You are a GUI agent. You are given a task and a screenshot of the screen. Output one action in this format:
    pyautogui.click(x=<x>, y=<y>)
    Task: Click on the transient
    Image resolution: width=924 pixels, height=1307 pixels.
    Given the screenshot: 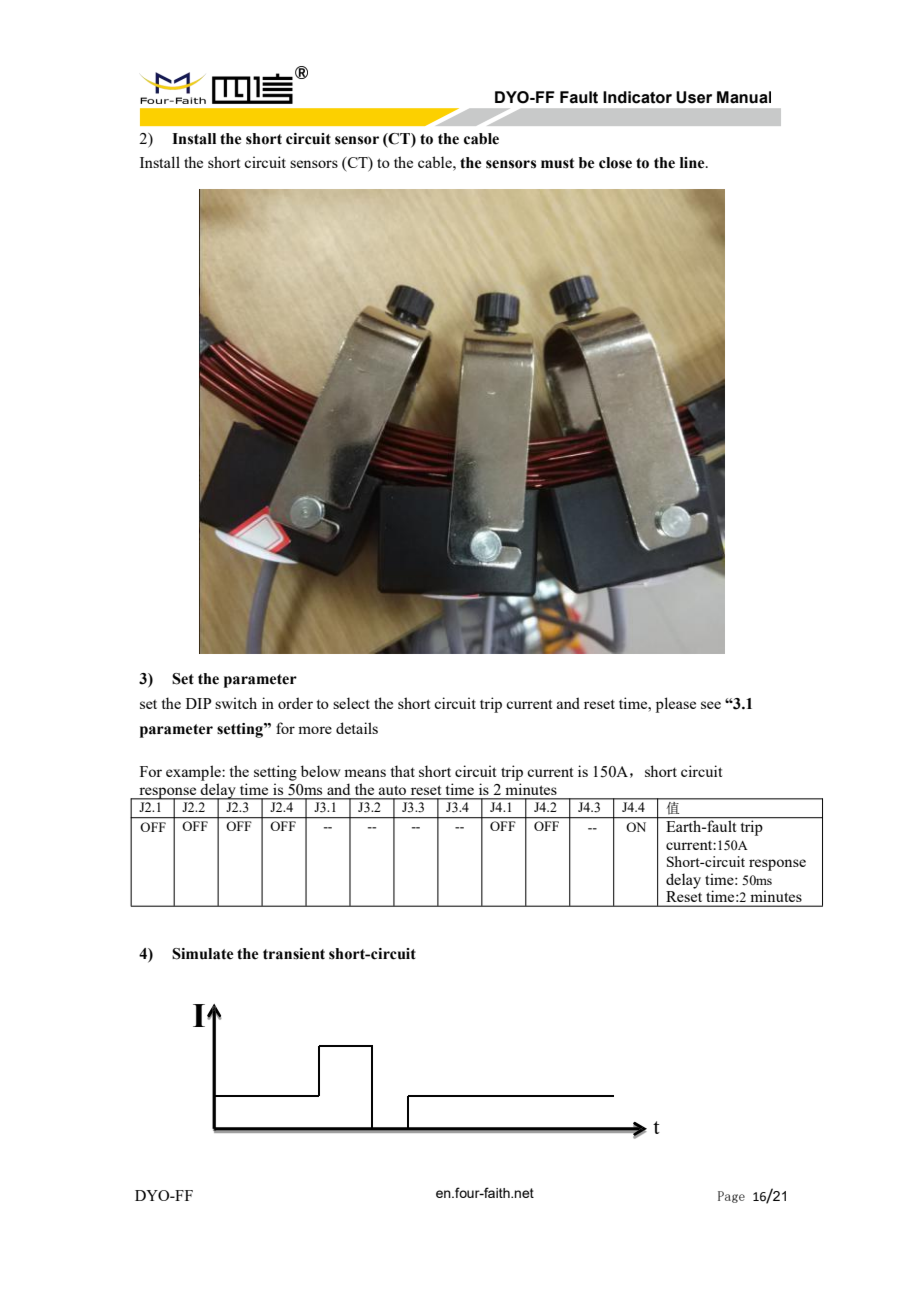 What is the action you would take?
    pyautogui.click(x=294, y=954)
